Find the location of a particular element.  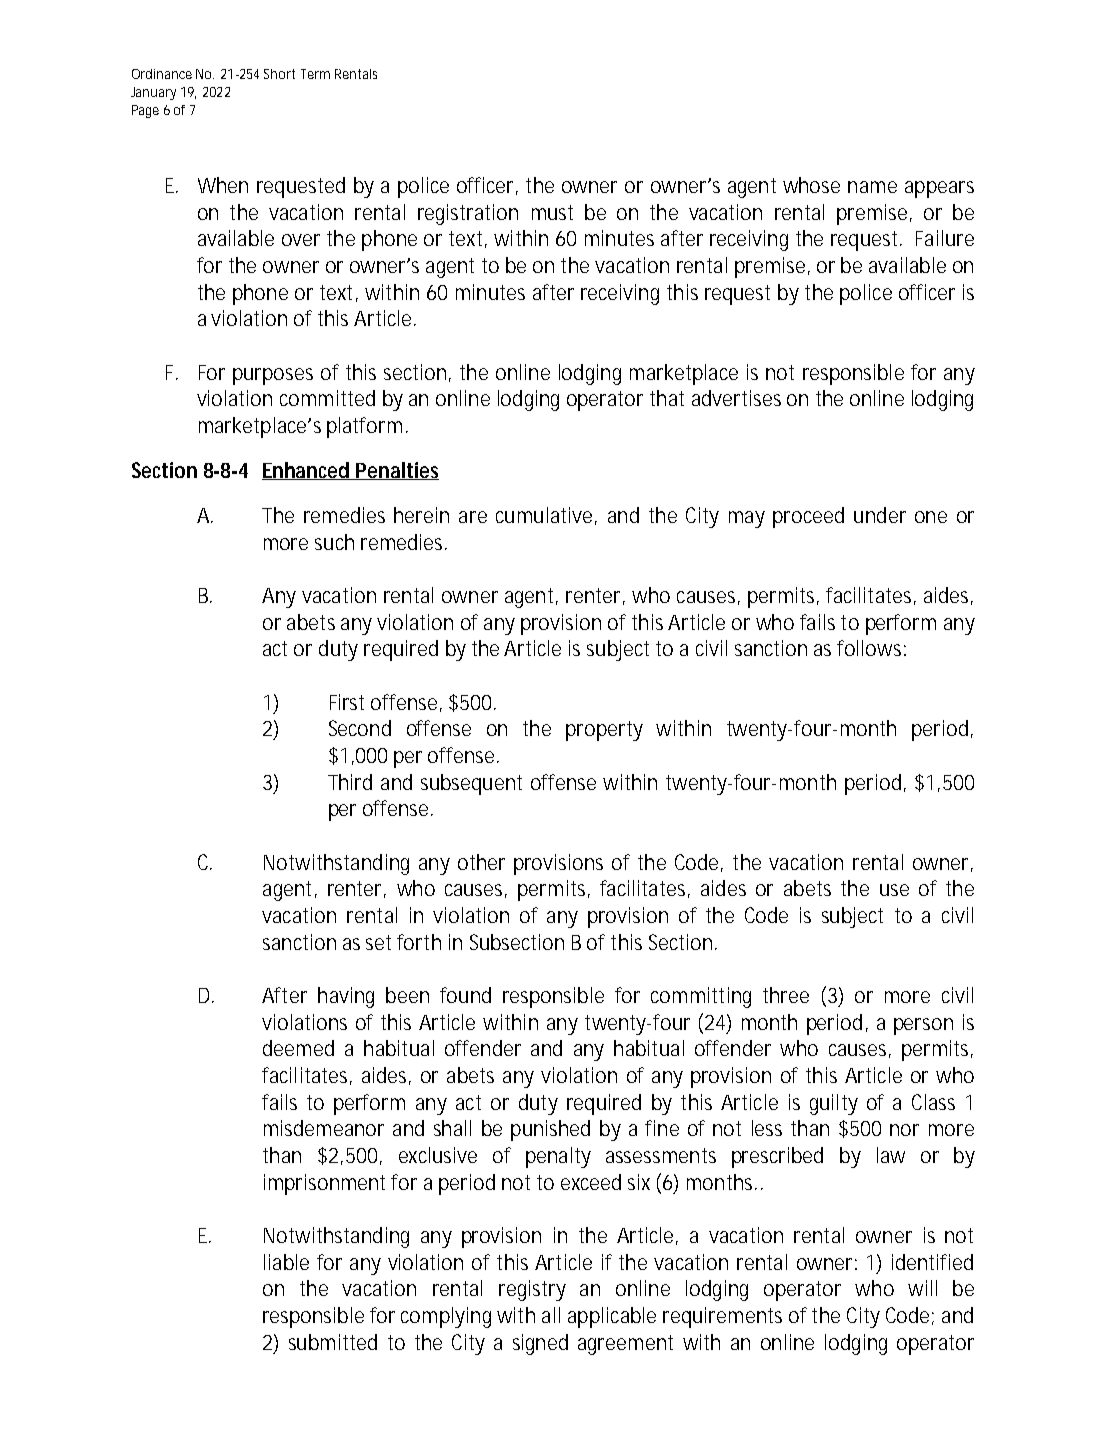

name is located at coordinates (872, 187).
